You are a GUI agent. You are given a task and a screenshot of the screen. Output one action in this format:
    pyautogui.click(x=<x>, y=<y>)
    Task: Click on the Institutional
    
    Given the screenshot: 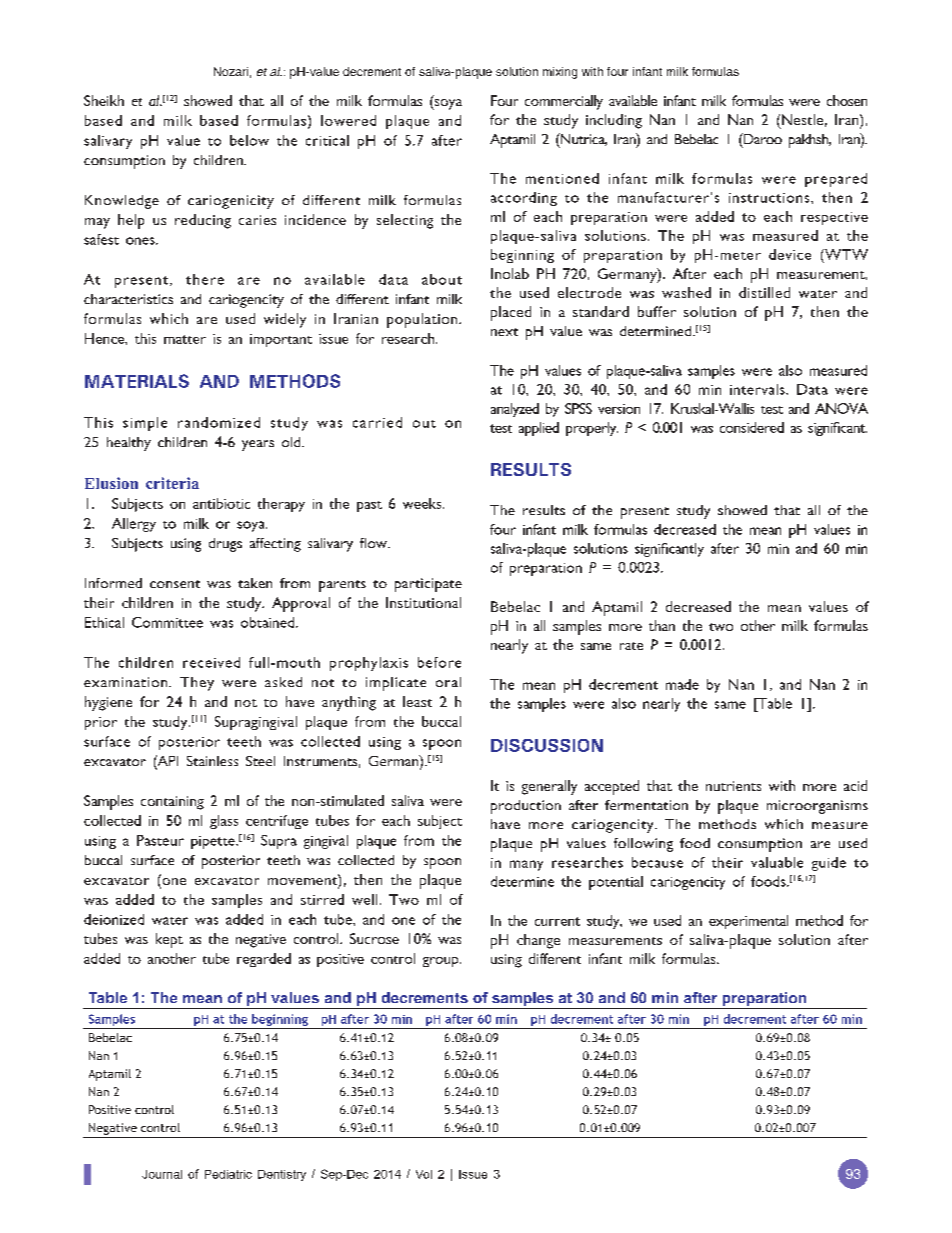 What is the action you would take?
    pyautogui.click(x=423, y=602)
